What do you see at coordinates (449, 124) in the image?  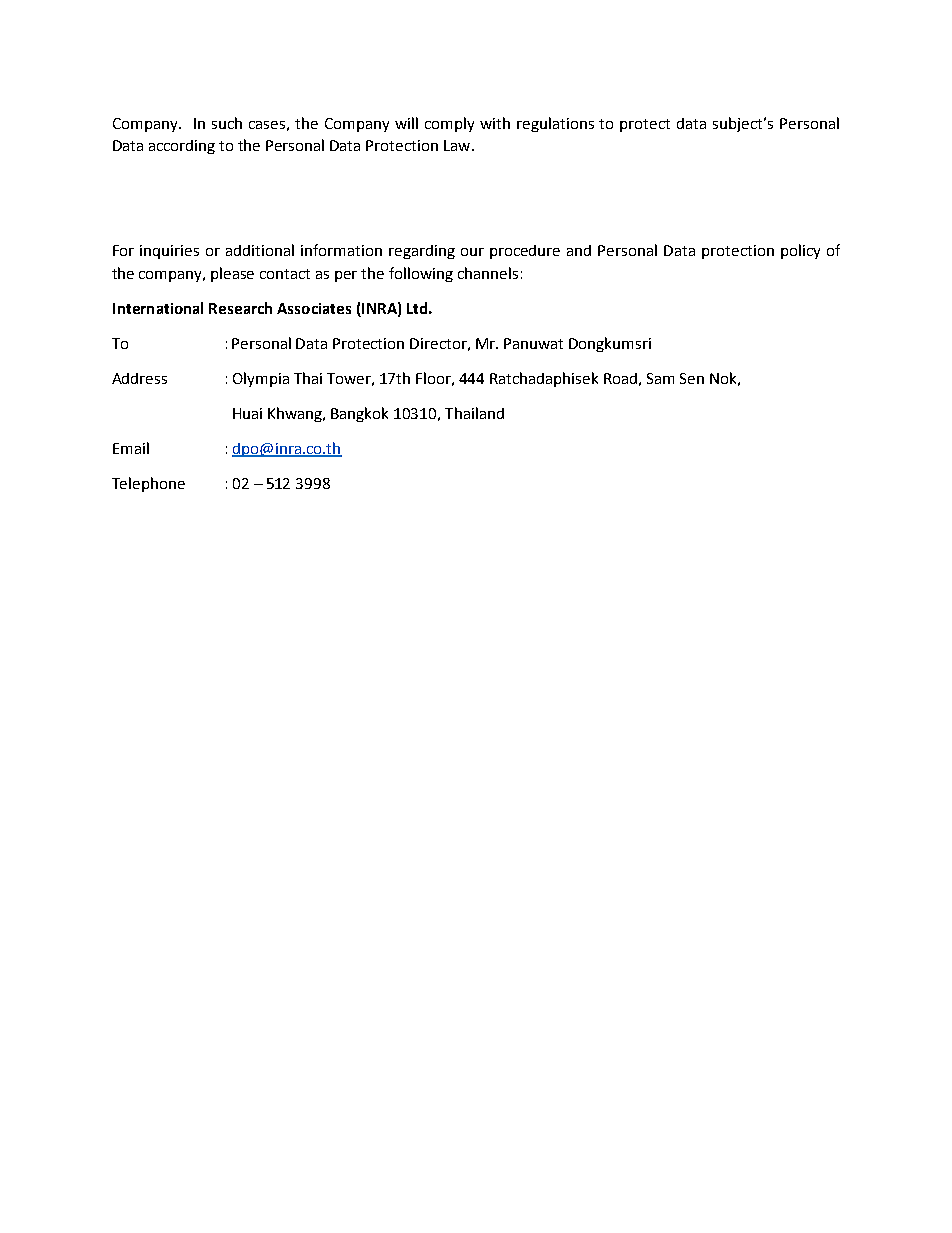 I see `comply` at bounding box center [449, 124].
